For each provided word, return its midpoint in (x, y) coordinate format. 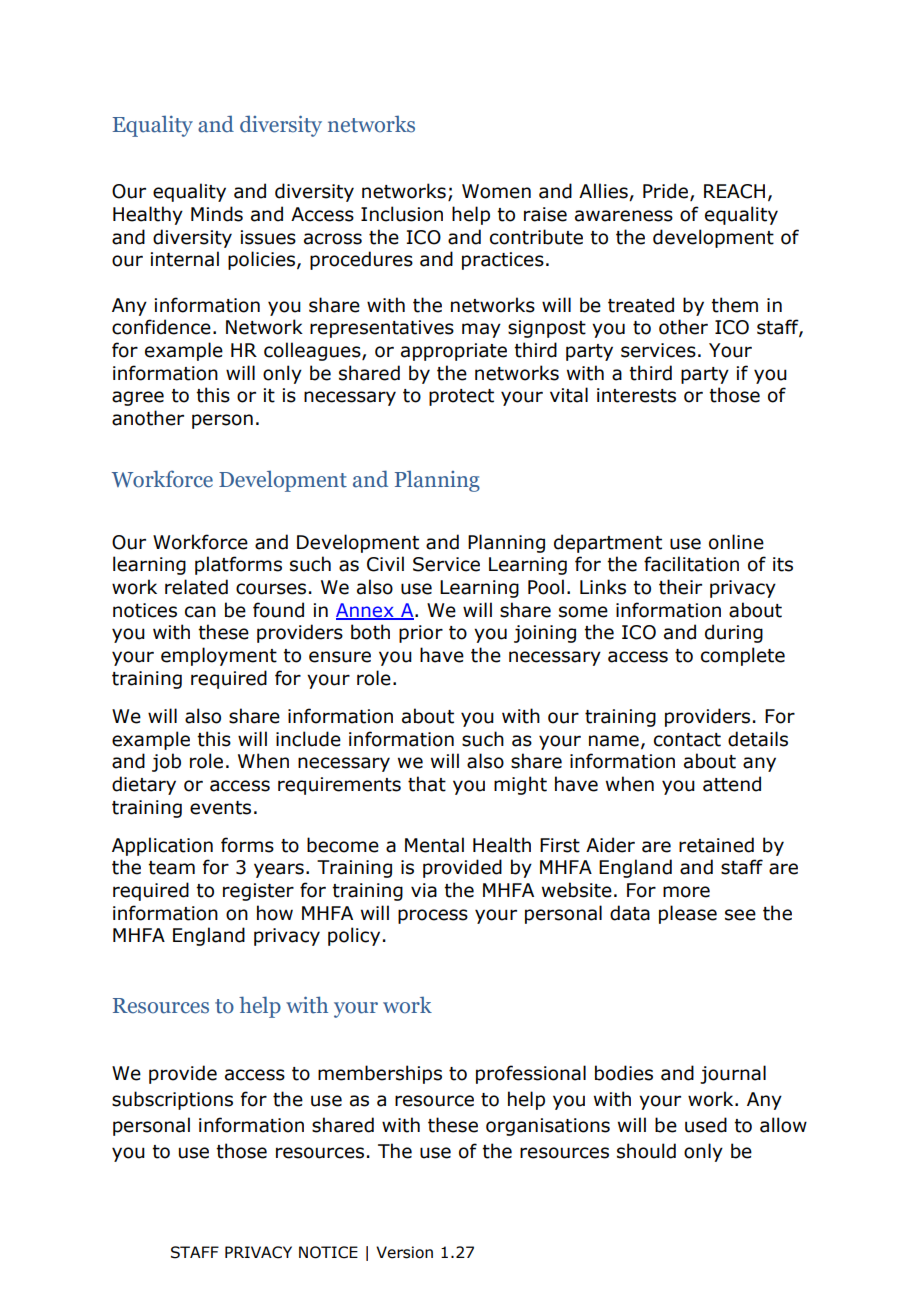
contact (687, 740)
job (166, 762)
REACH (734, 191)
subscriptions (172, 1100)
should (646, 1151)
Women (496, 191)
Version (404, 1252)
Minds (217, 214)
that (427, 784)
